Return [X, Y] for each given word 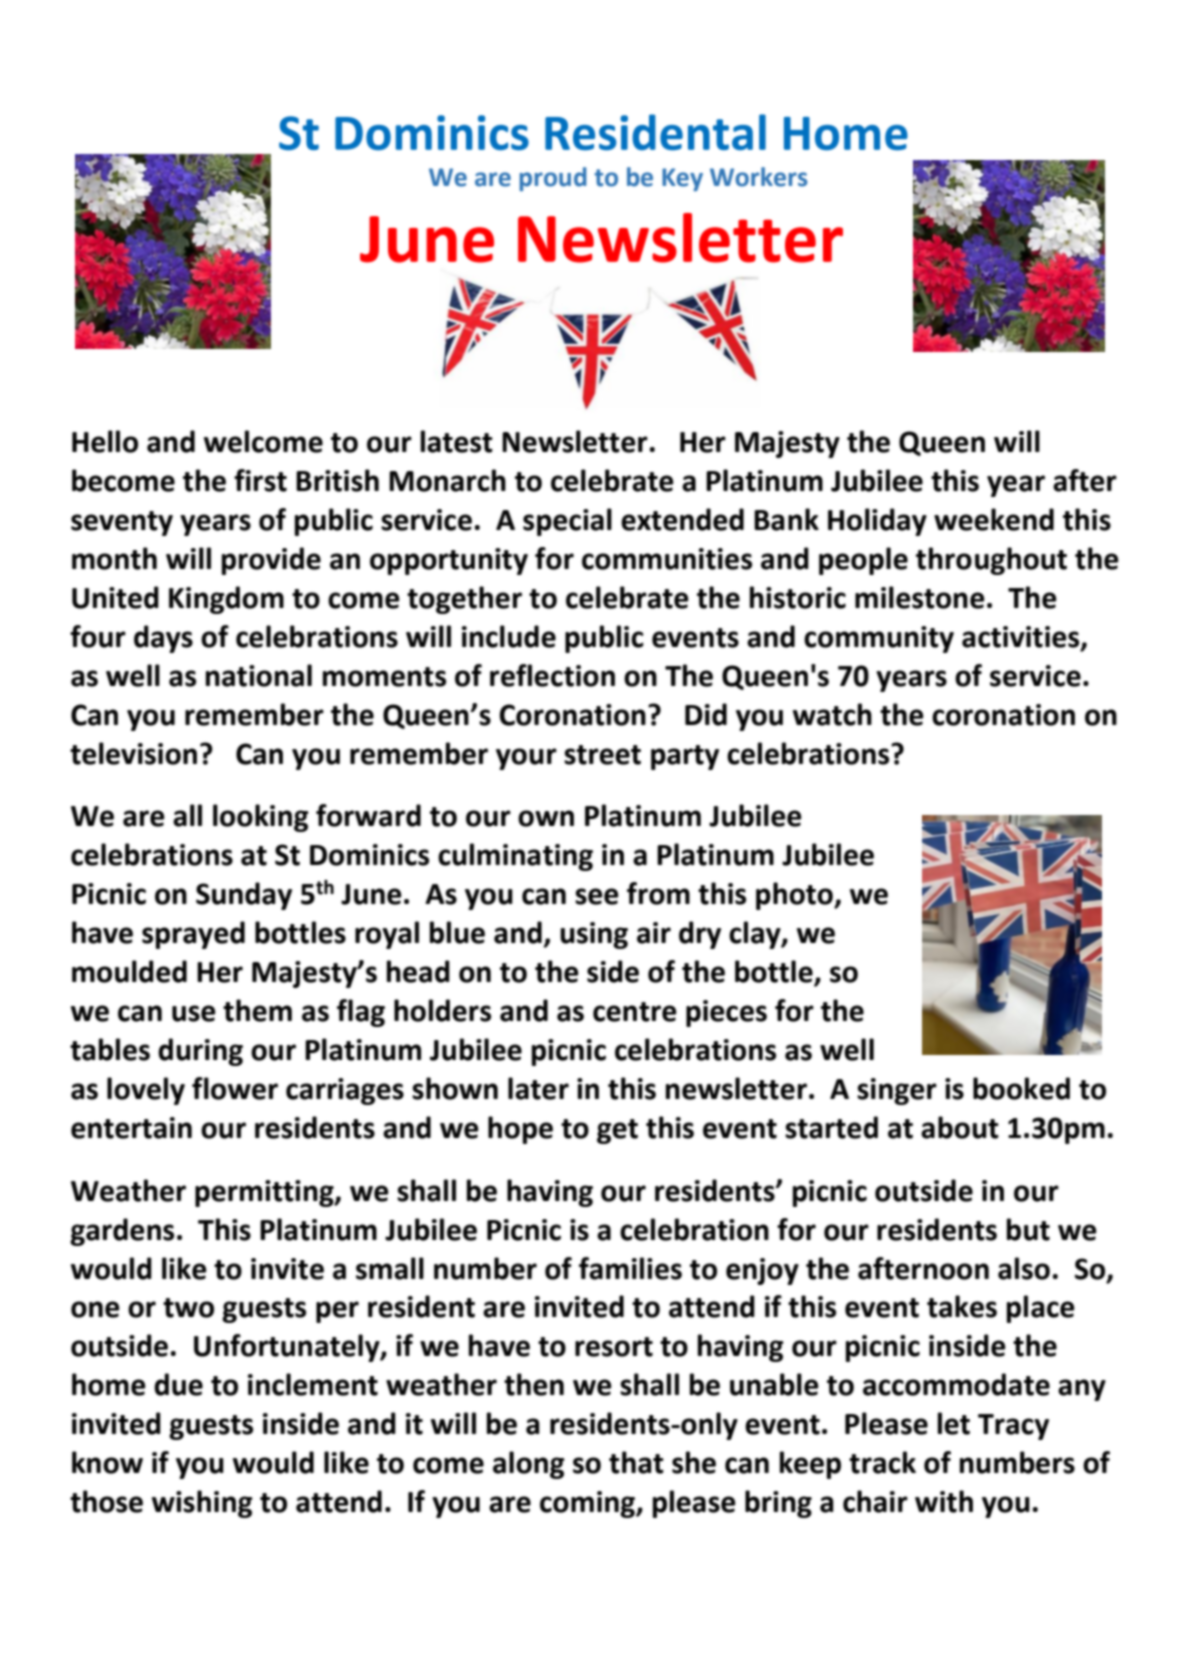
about [960, 1127]
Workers [759, 177]
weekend [994, 519]
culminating [515, 857]
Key [682, 179]
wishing [202, 1504]
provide [271, 561]
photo [795, 896]
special [567, 522]
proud [553, 179]
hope [520, 1130]
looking [261, 818]
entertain [131, 1128]
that [636, 1462]
